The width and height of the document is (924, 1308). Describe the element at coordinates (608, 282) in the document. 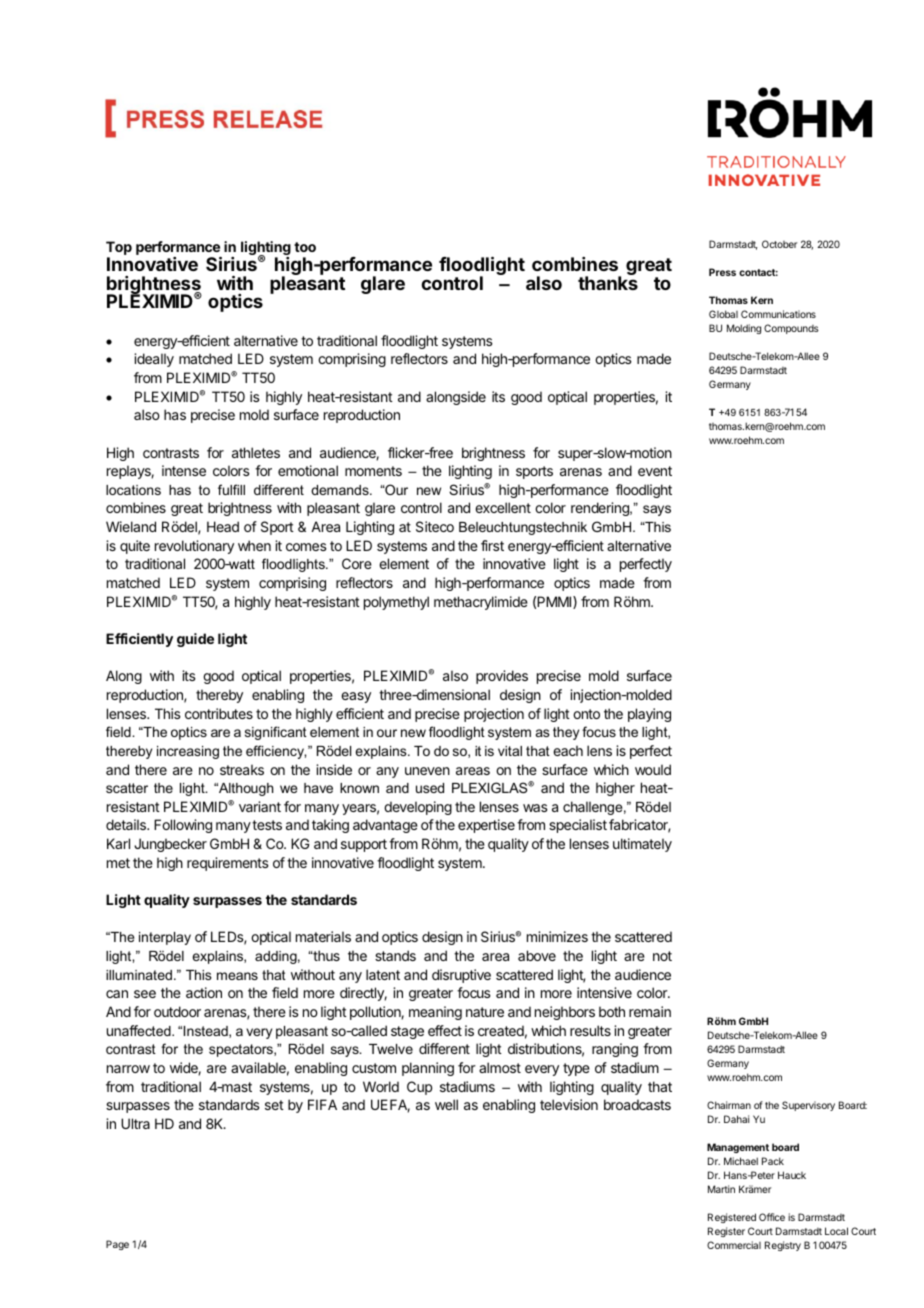

I see `thanks` at that location.
